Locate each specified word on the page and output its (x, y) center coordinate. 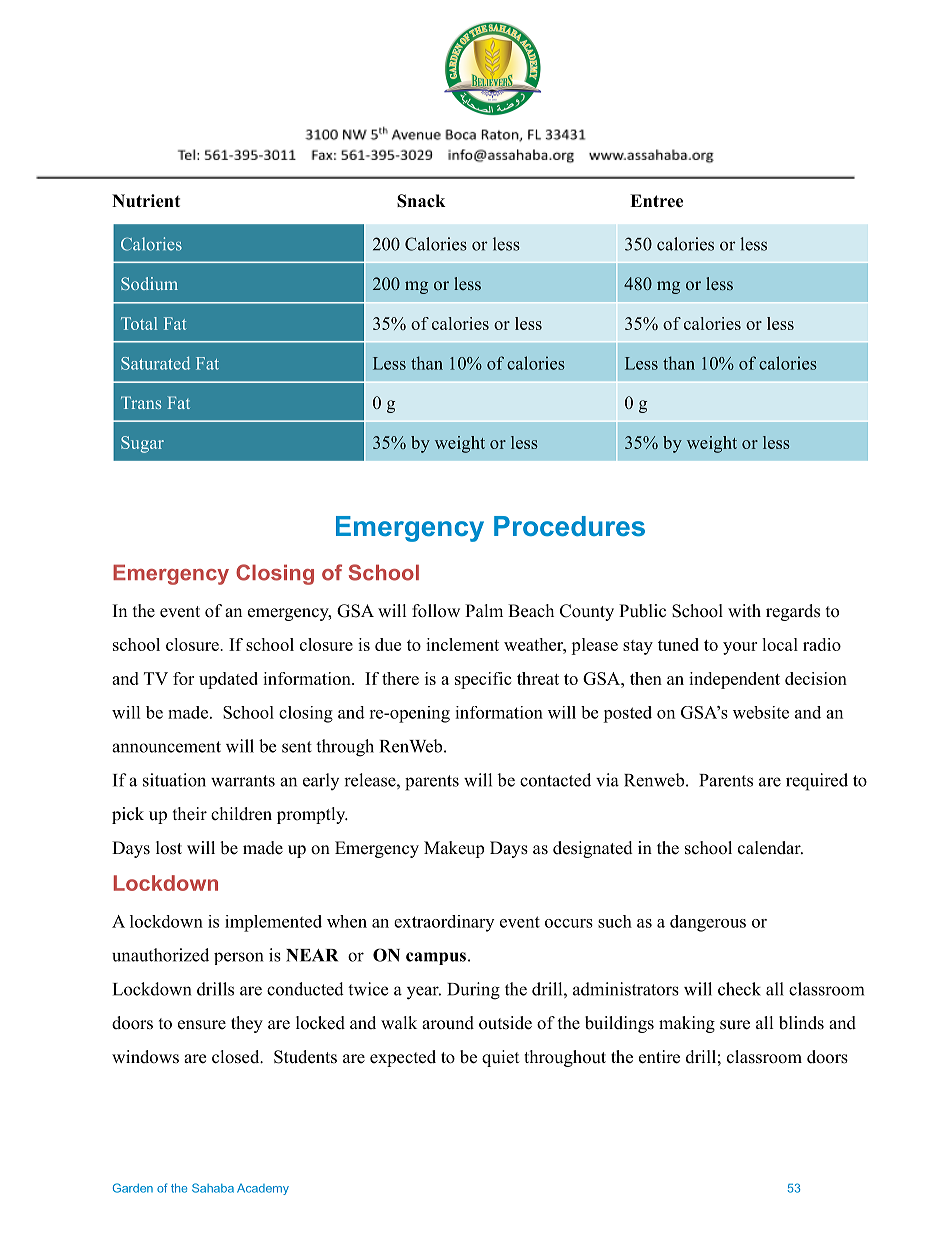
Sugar (142, 444)
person (238, 958)
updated (228, 680)
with (744, 610)
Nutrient (146, 201)
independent (734, 680)
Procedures (569, 526)
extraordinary (444, 923)
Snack (421, 201)
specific (483, 680)
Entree (656, 201)
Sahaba (213, 1188)
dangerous (708, 923)
